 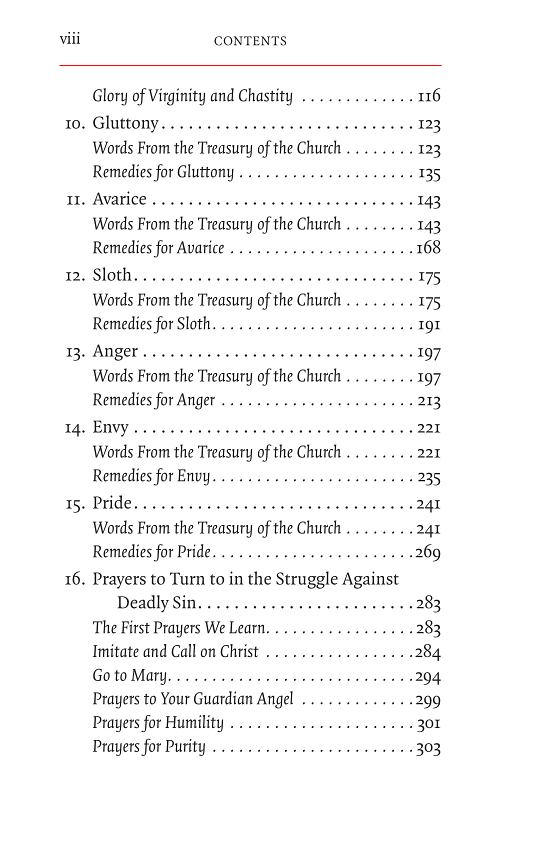 What do you see at coordinates (307, 580) in the document?
I see `Struggle` at bounding box center [307, 580].
